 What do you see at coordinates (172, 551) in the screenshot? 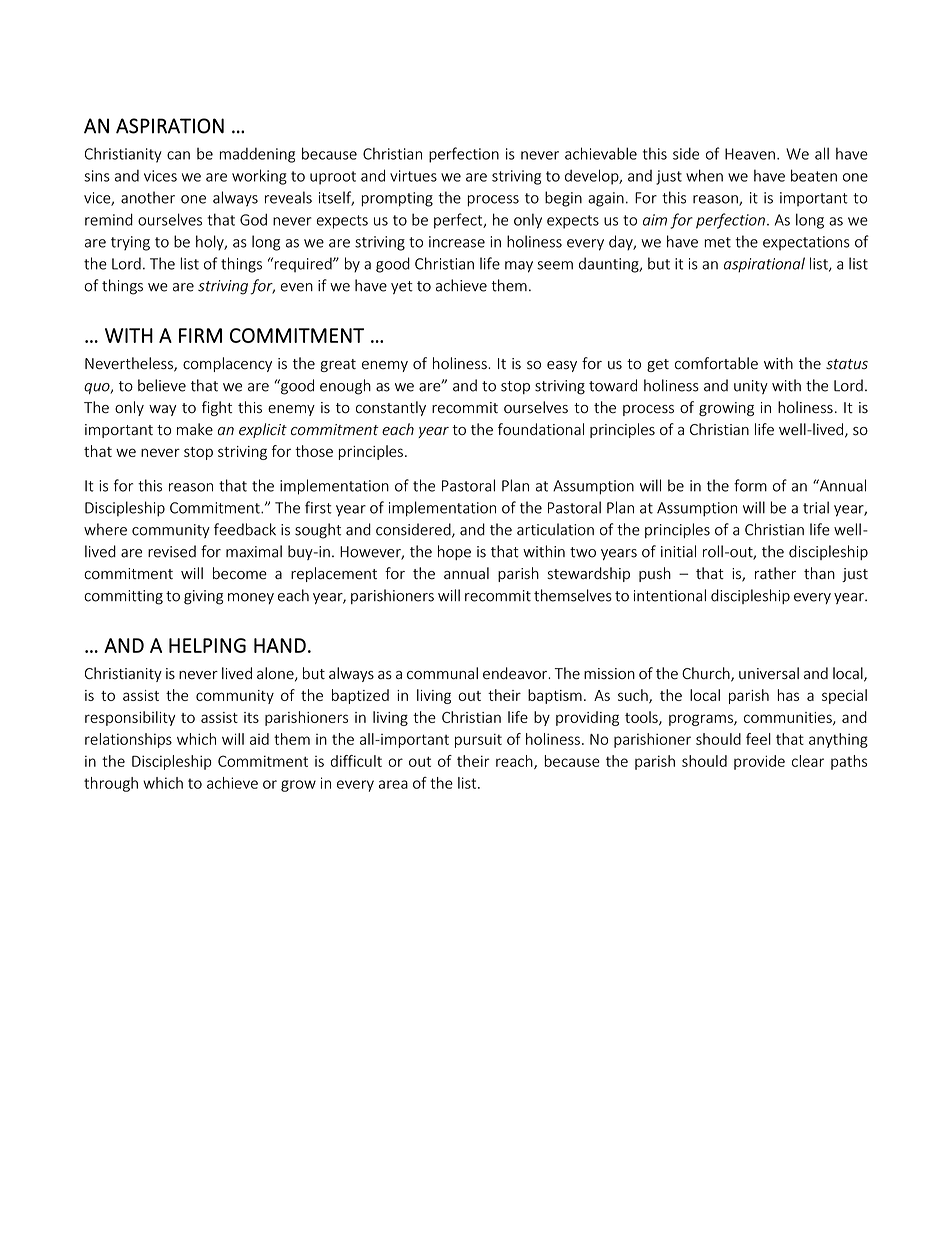
I see `revised` at bounding box center [172, 551].
